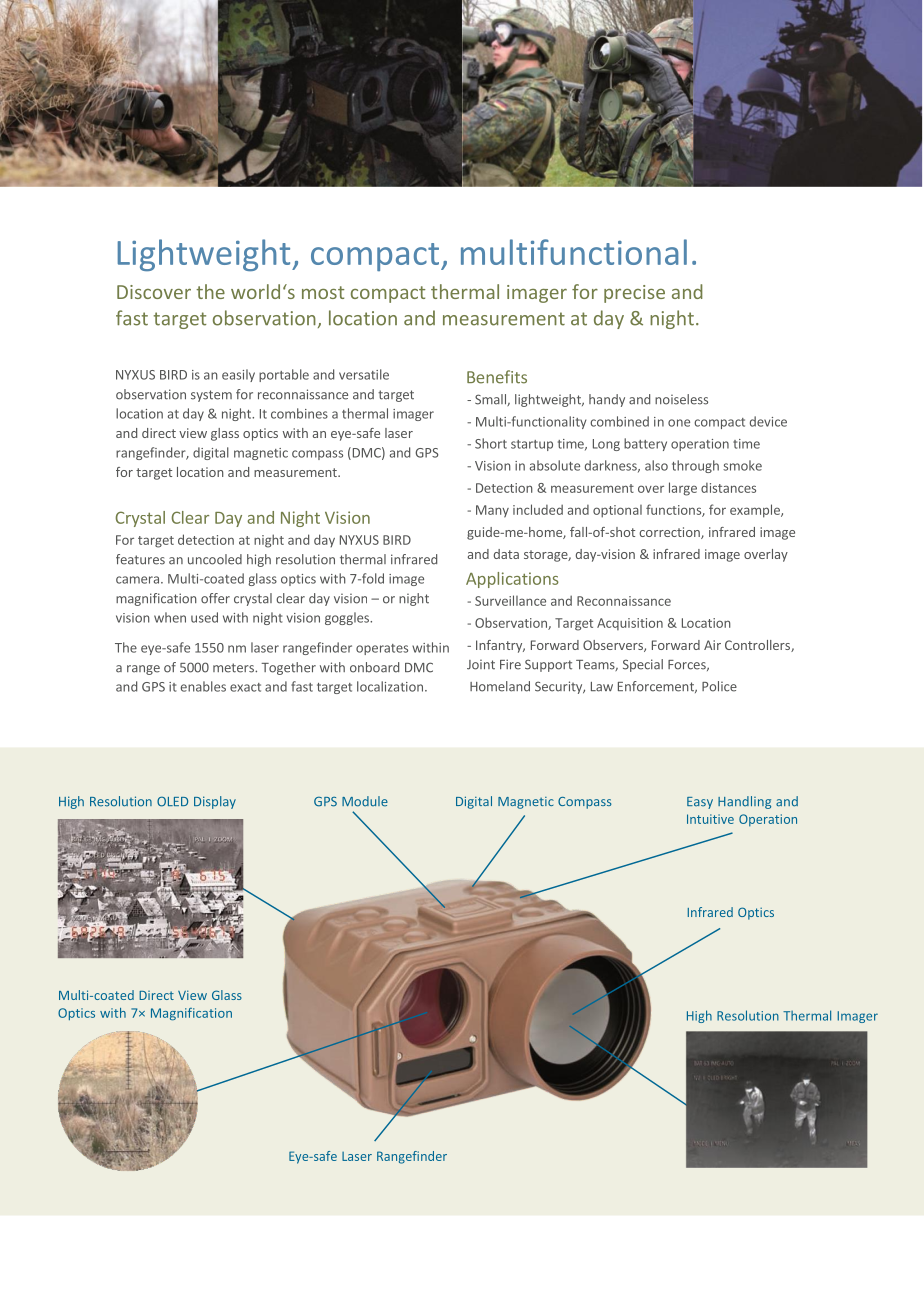 The height and width of the page is (1308, 924). I want to click on Module, so click(365, 801).
